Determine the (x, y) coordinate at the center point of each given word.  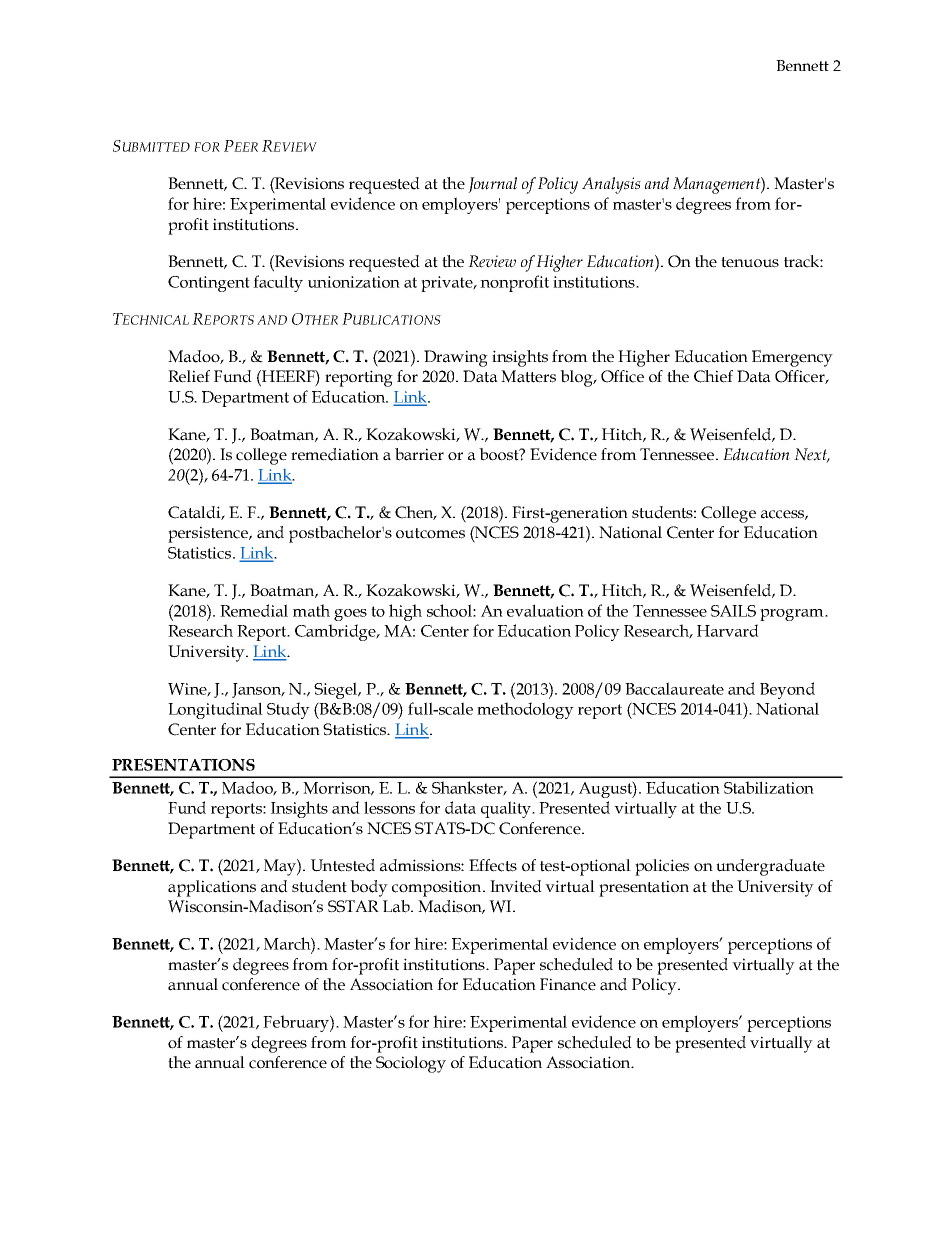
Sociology (411, 1064)
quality (507, 809)
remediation (335, 454)
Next (812, 455)
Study (288, 710)
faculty (278, 283)
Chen (415, 513)
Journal (492, 185)
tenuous (750, 262)
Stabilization (769, 787)
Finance (568, 984)
